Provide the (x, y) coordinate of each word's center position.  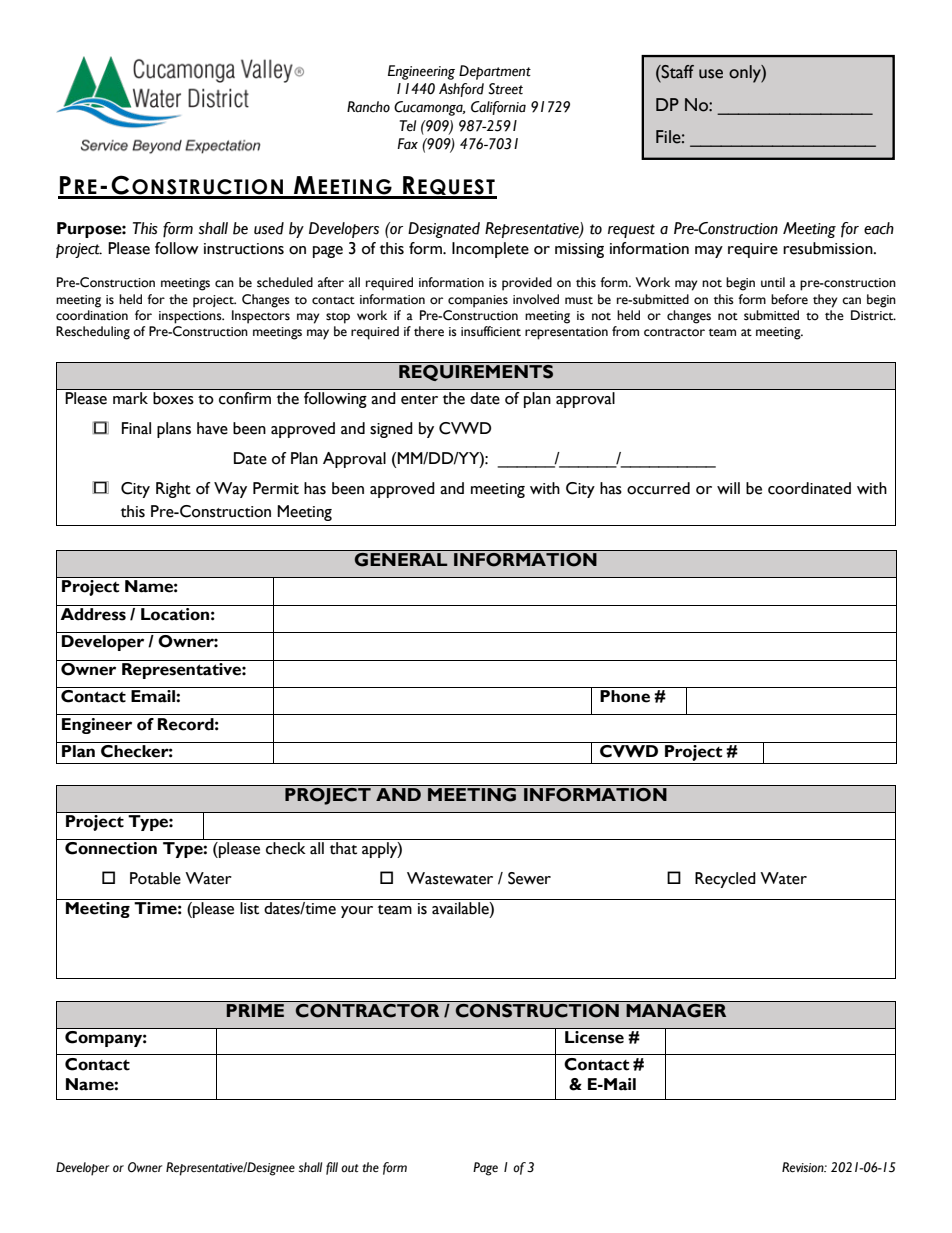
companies (478, 301)
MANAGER (676, 1009)
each (879, 228)
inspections (191, 317)
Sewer (529, 878)
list (249, 908)
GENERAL (401, 558)
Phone (625, 696)
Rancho (368, 107)
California (498, 108)
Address (93, 613)
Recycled (725, 880)
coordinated (809, 488)
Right (173, 490)
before (789, 299)
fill (332, 1168)
